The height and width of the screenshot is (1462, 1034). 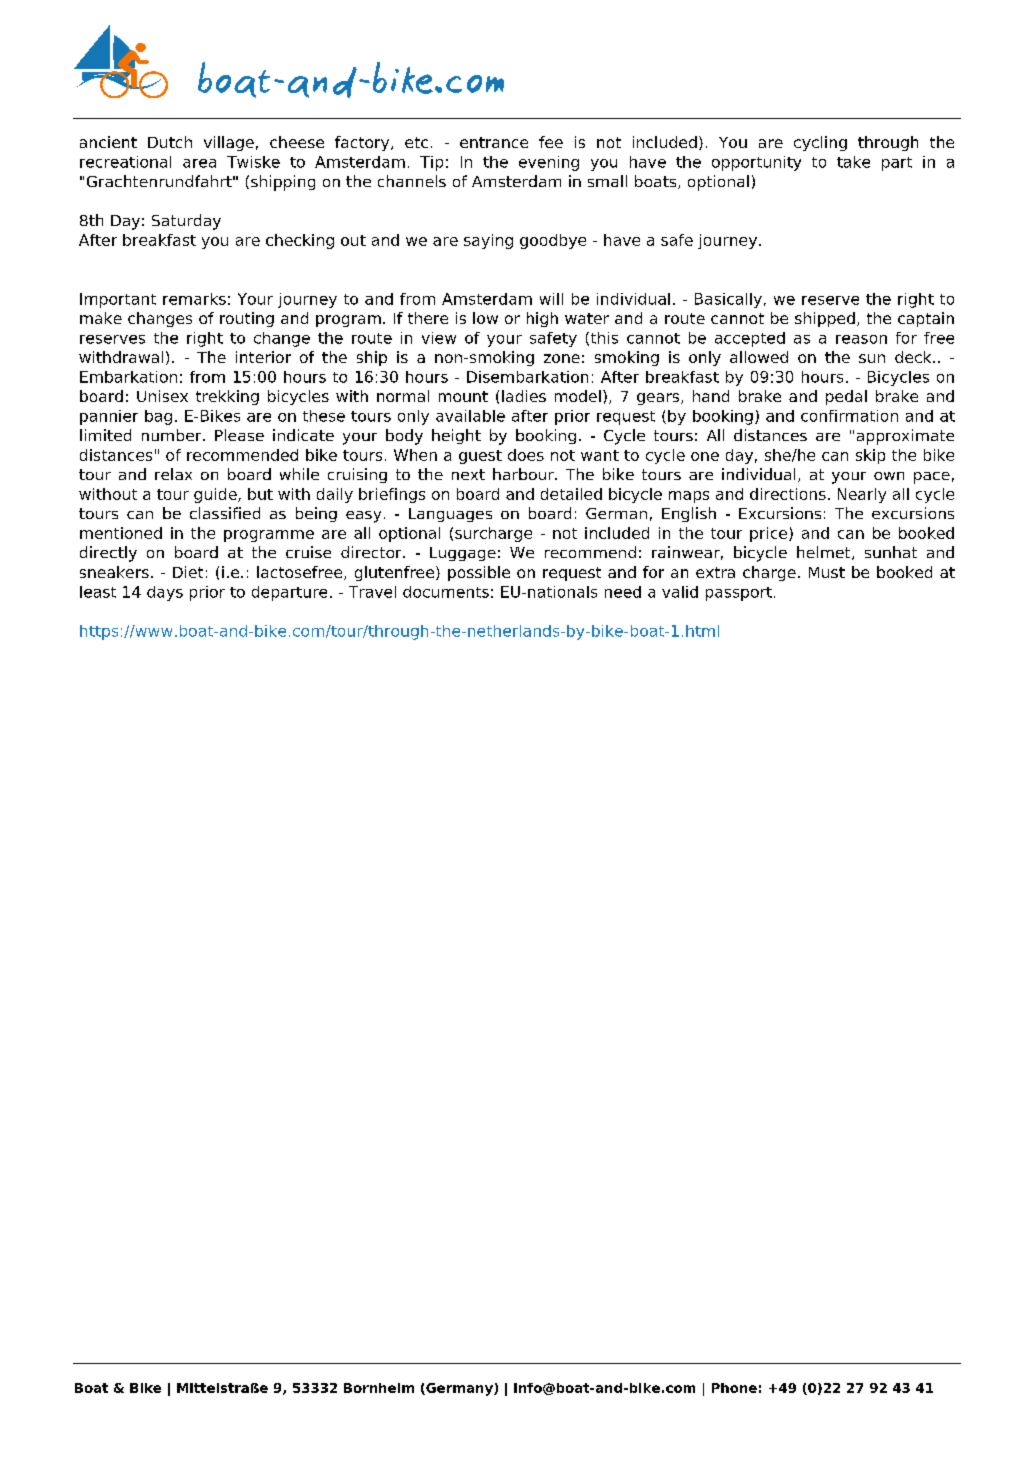 I want to click on area, so click(x=199, y=163).
